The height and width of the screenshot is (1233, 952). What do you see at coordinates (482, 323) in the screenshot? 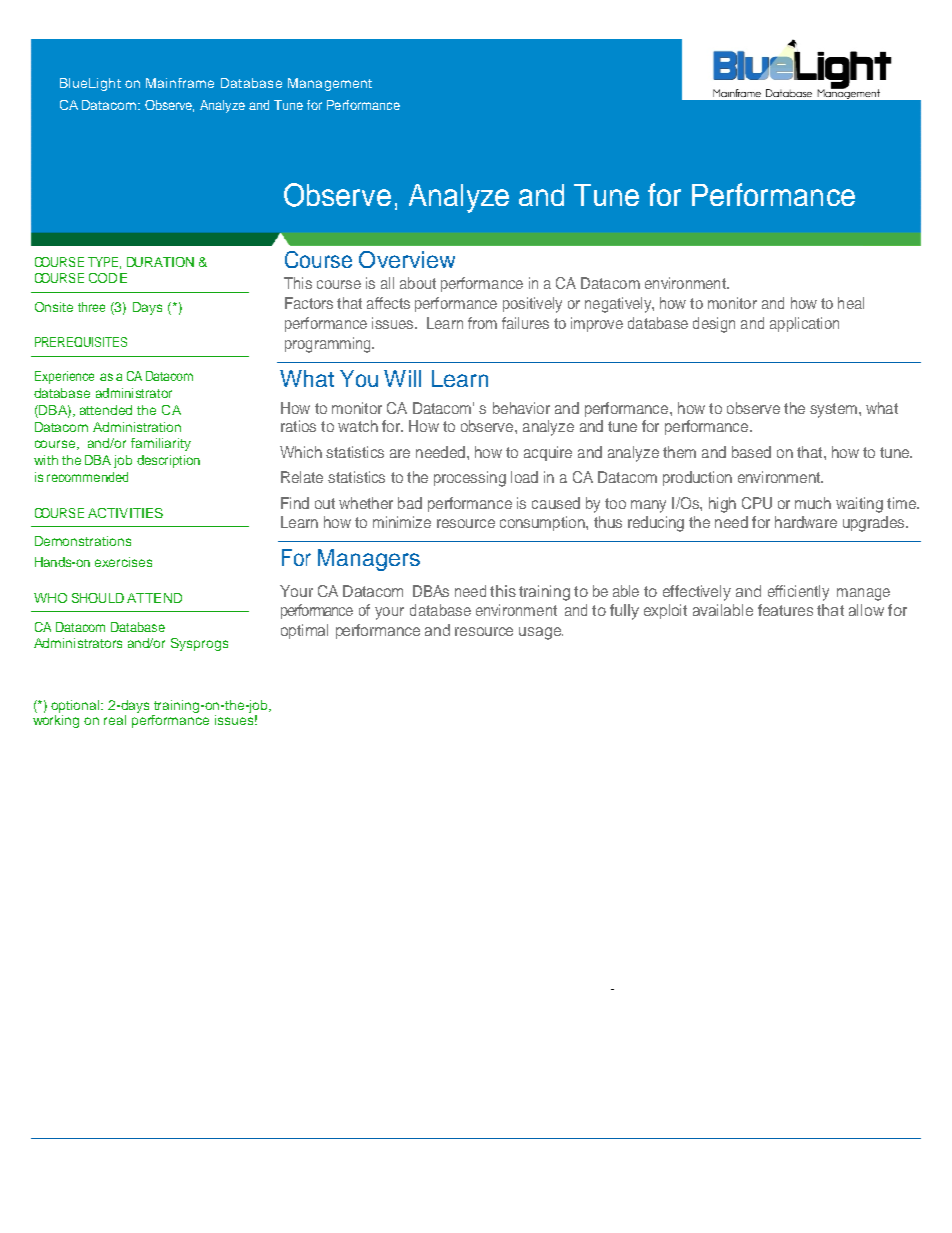
I see `from` at bounding box center [482, 323].
